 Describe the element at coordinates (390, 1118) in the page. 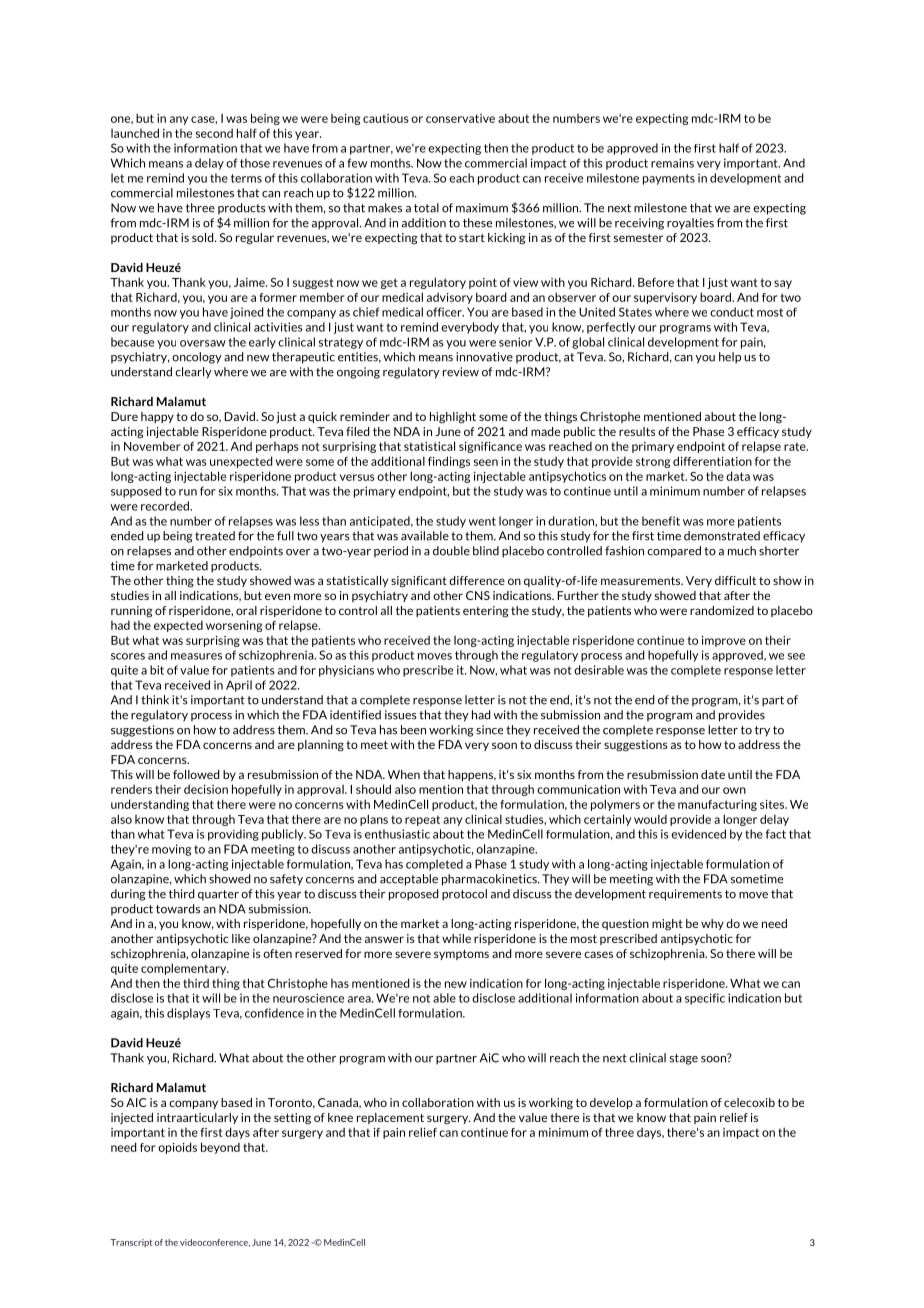

I see `replacement` at that location.
